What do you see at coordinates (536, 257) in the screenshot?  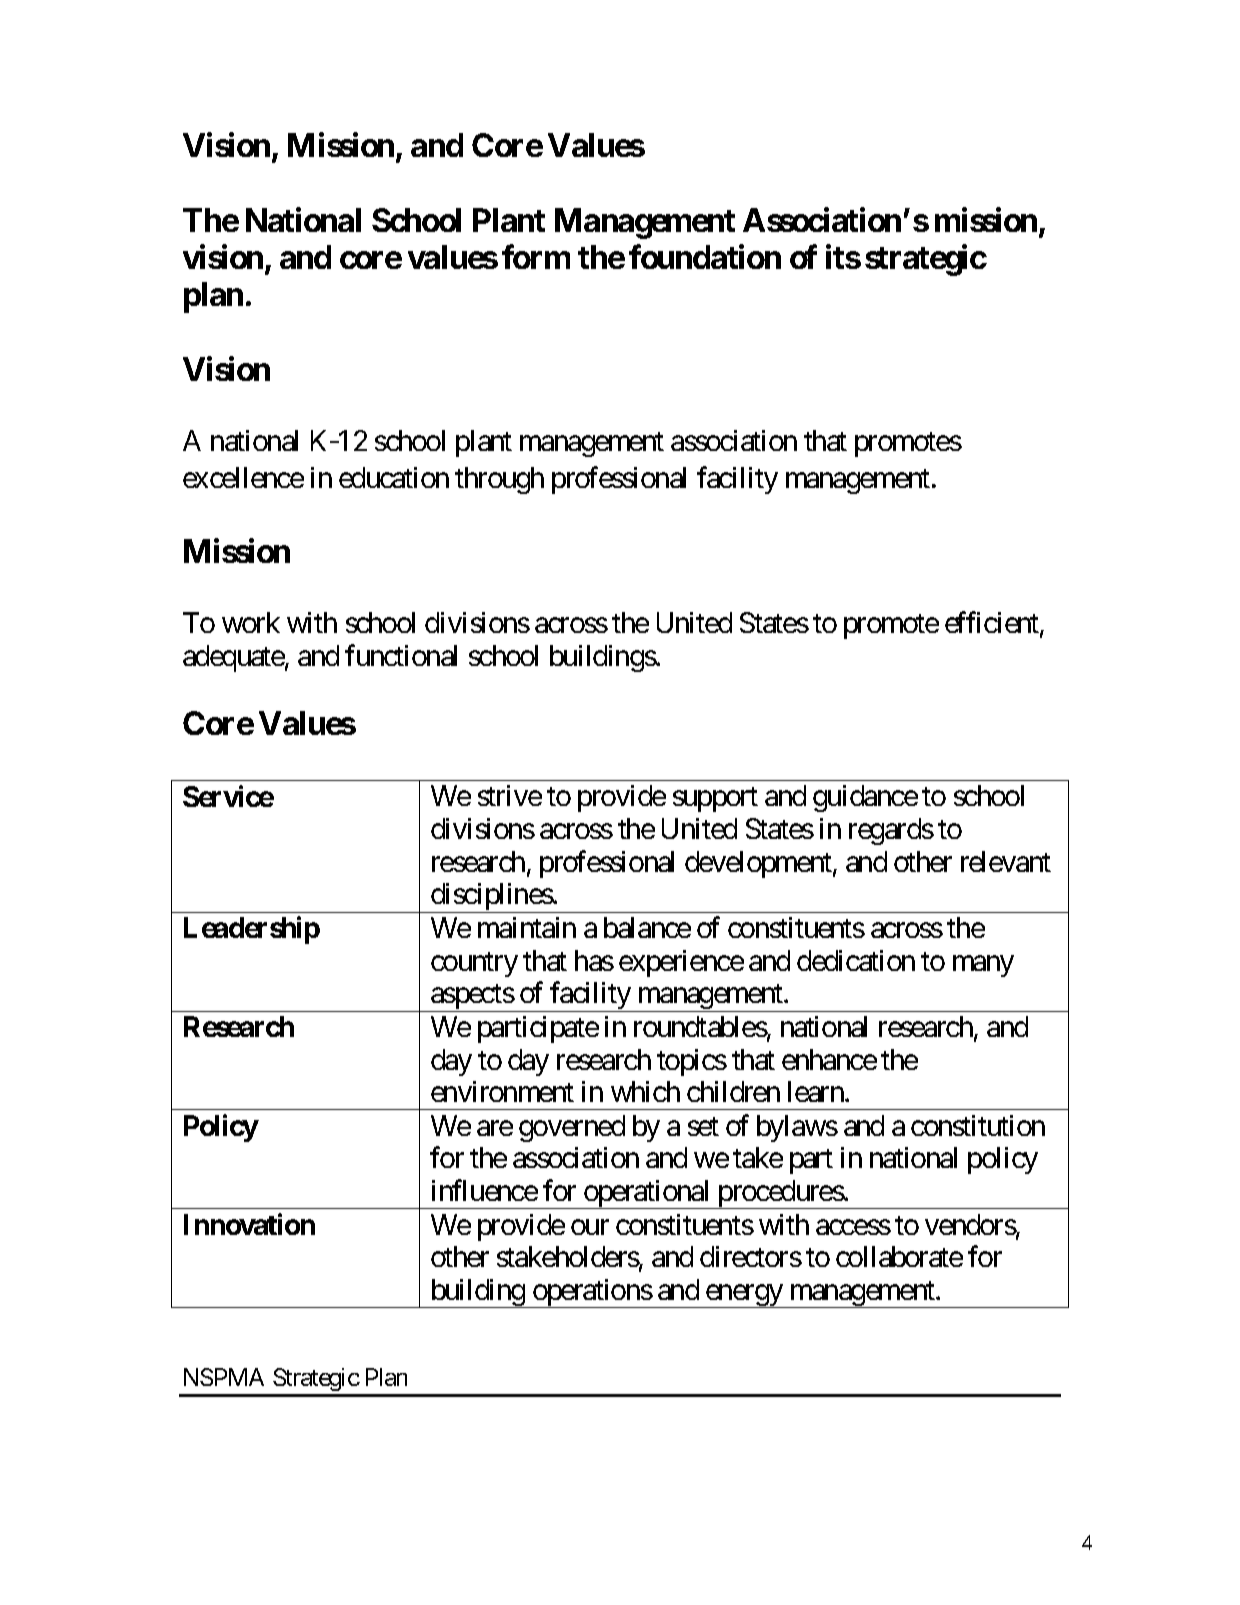 I see `form` at bounding box center [536, 257].
